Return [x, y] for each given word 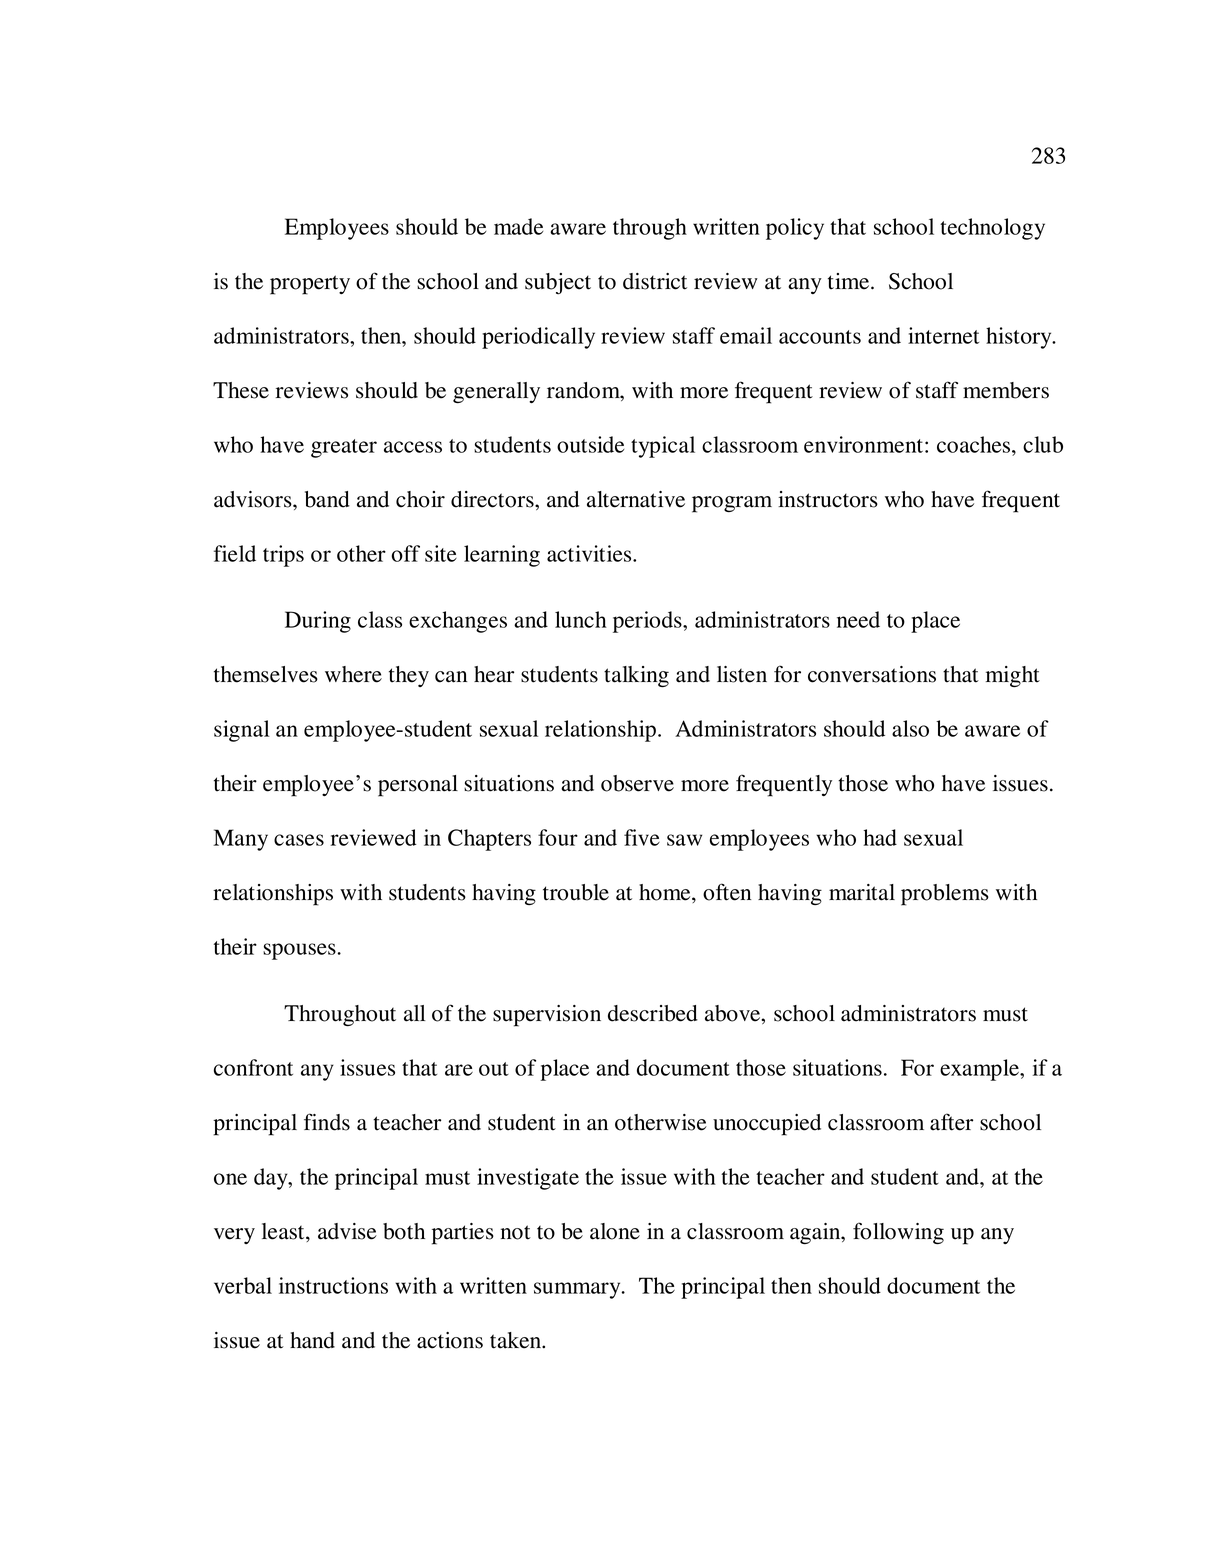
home [666, 892]
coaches [975, 444]
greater [344, 448]
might [1013, 676]
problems [945, 895]
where [353, 674]
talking [636, 676]
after [951, 1122]
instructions [333, 1285]
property [310, 285]
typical [663, 447]
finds [327, 1122]
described [653, 1013]
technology [992, 229]
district [655, 281]
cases [299, 840]
